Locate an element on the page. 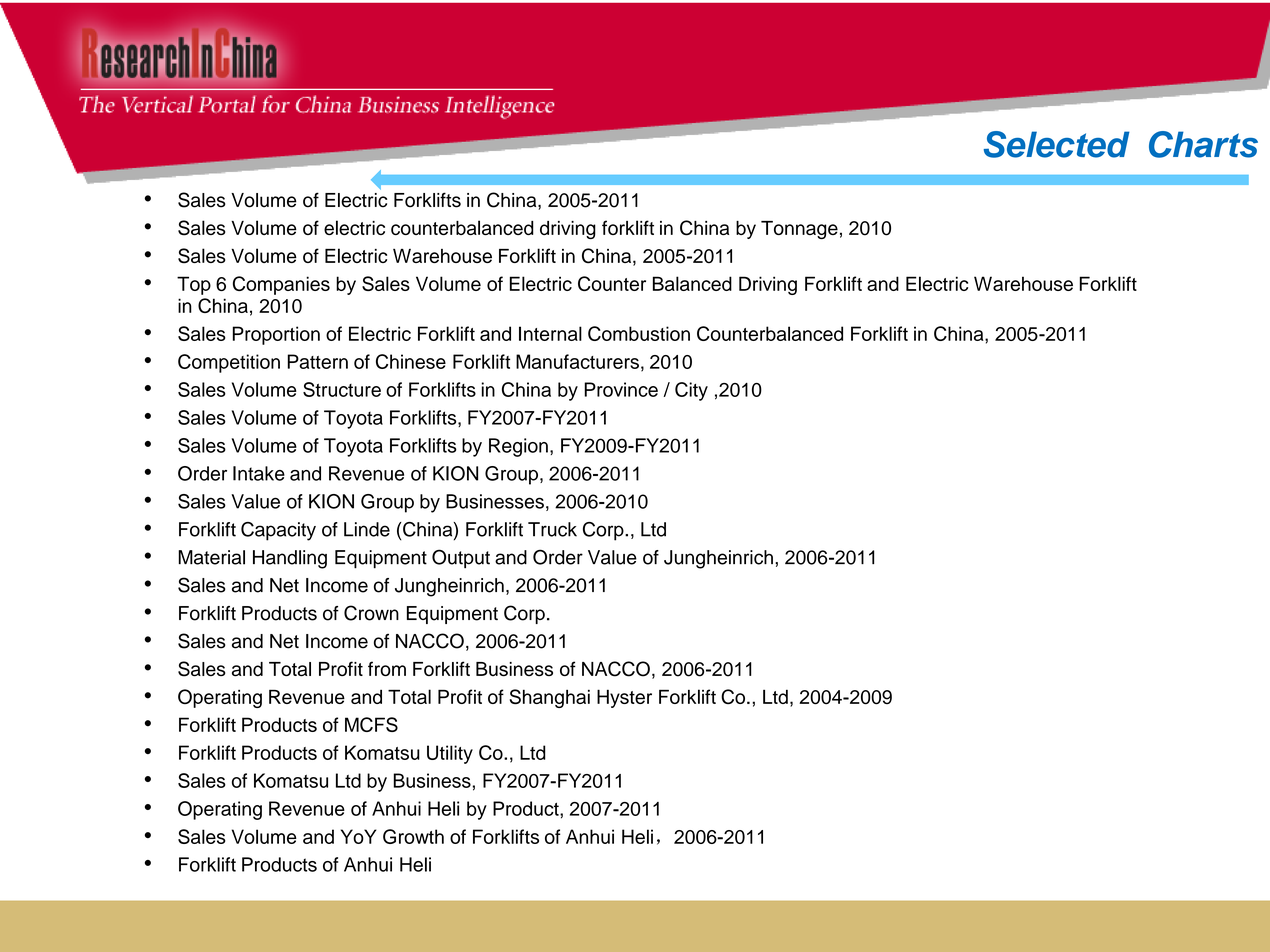  from is located at coordinates (387, 668).
